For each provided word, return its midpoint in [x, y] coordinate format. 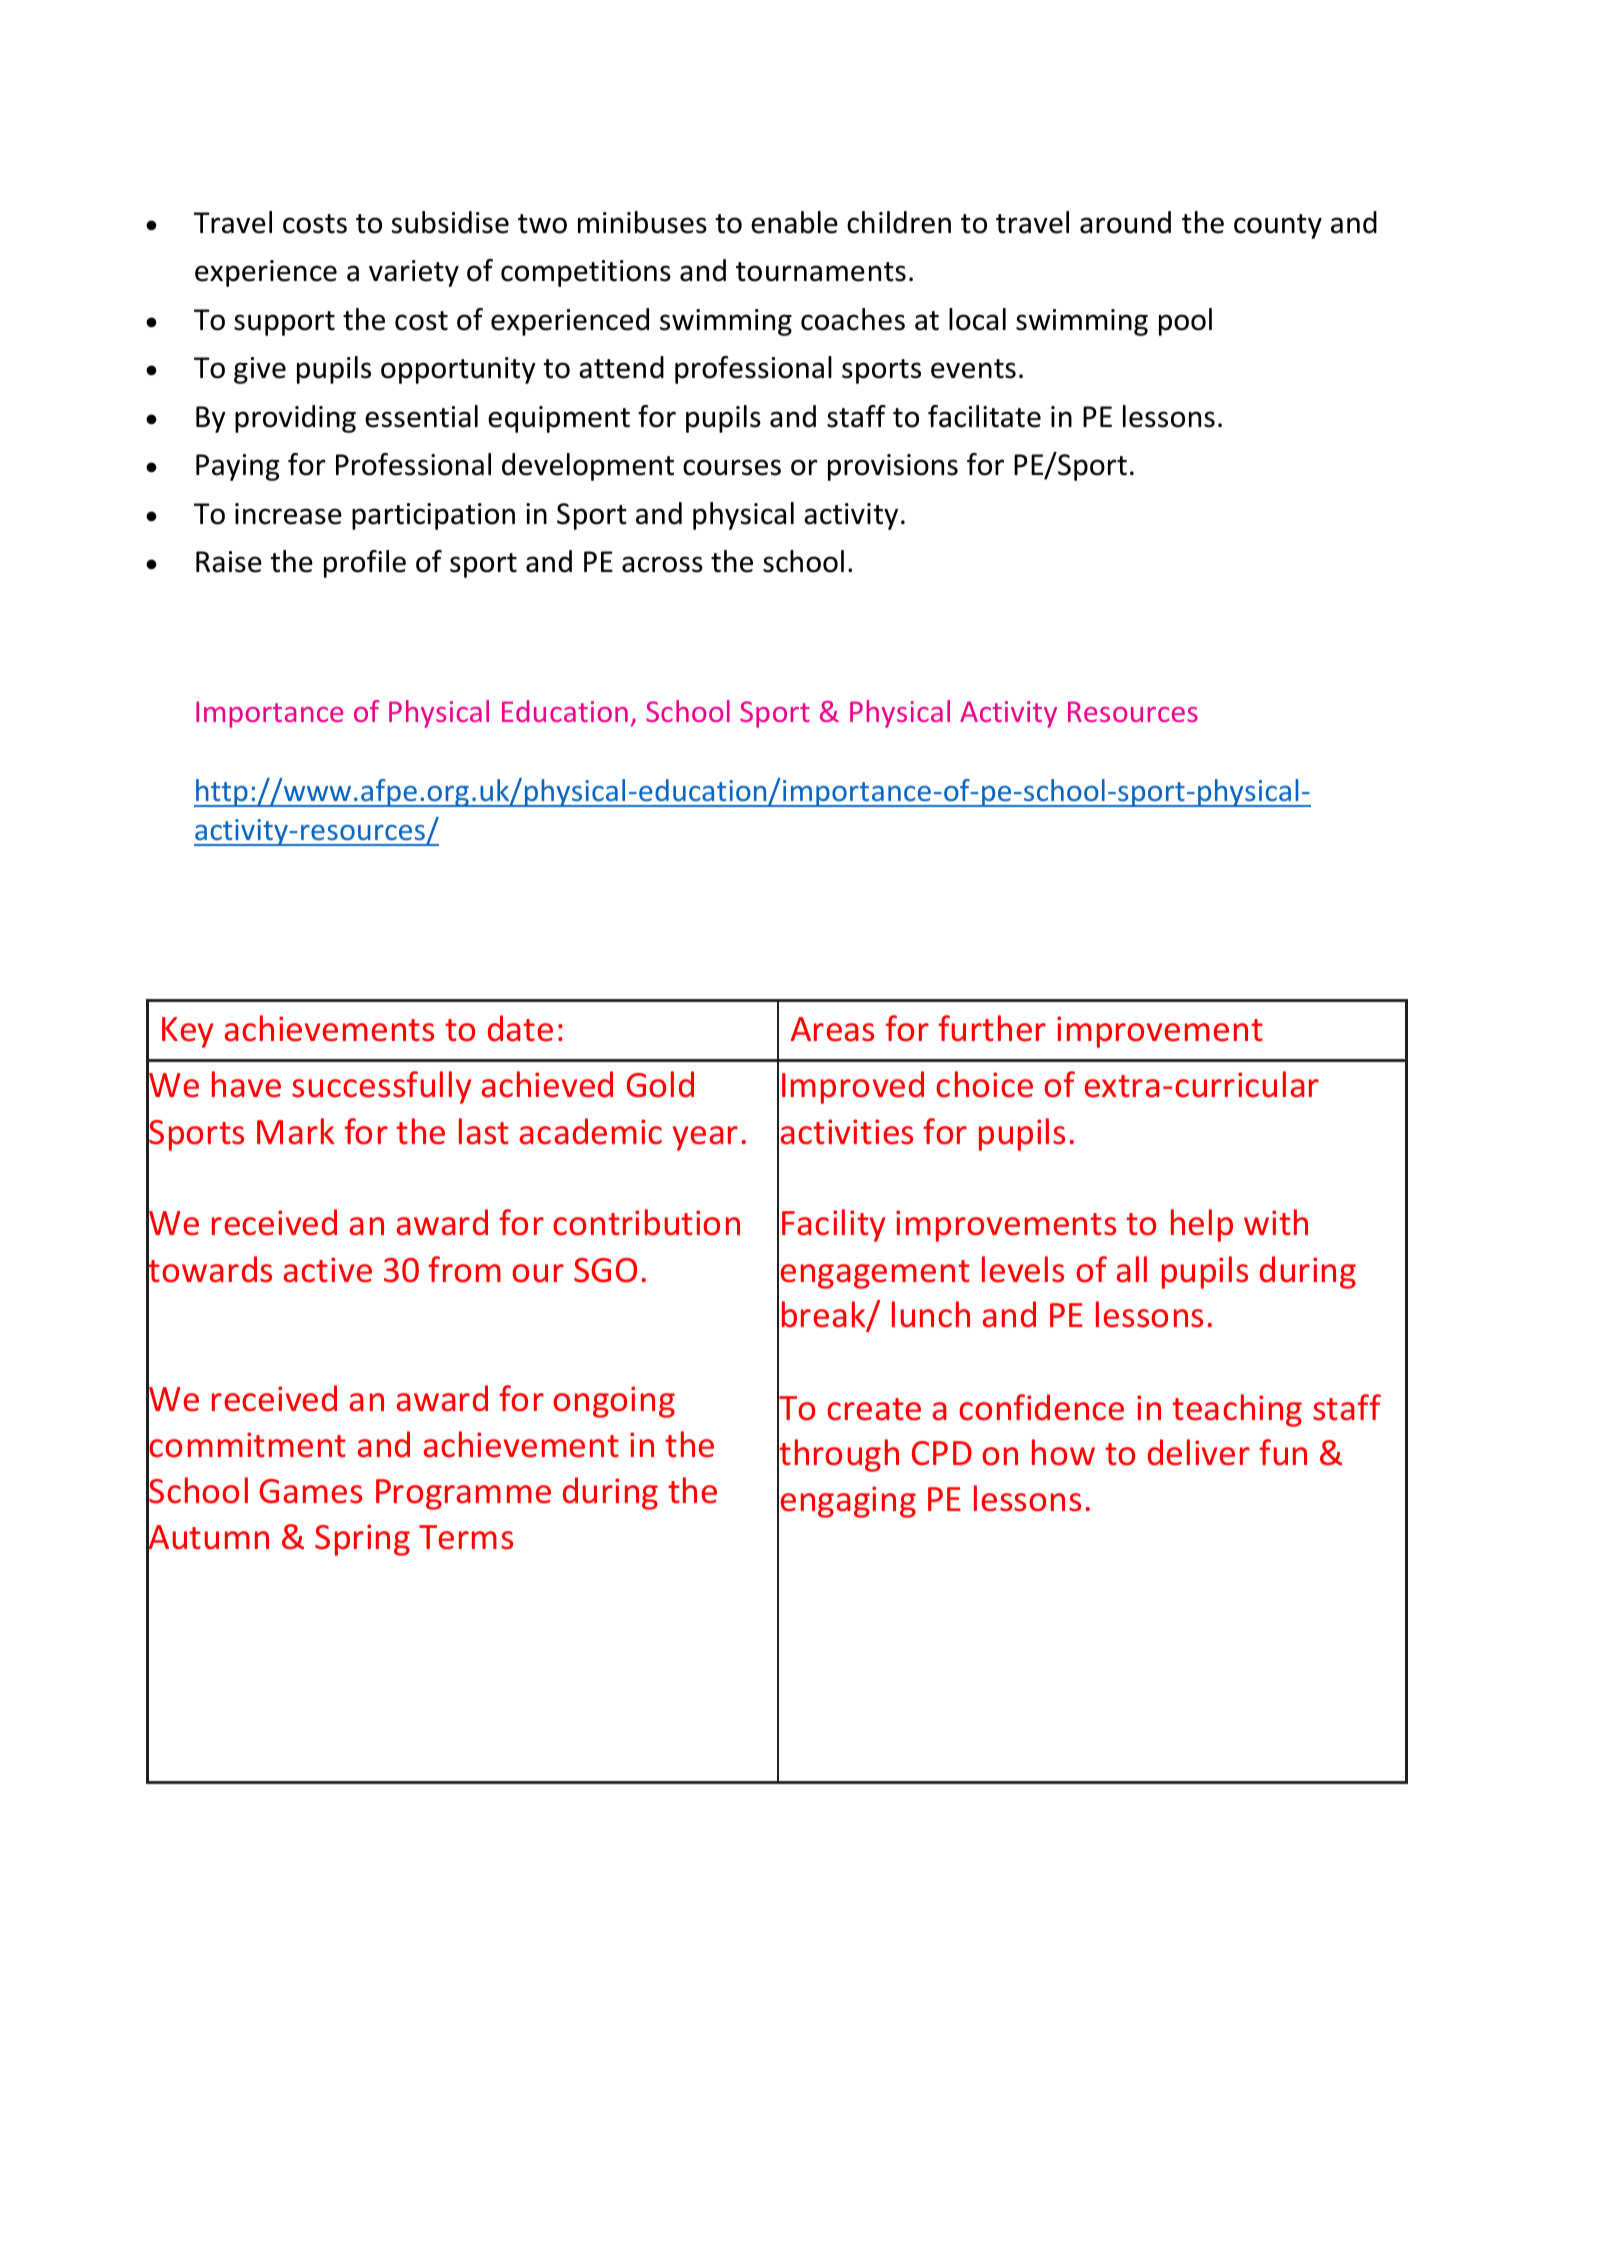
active [327, 1270]
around [1125, 222]
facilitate [984, 416]
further [992, 1028]
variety [414, 273]
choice [984, 1084]
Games [310, 1491]
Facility [833, 1225]
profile [365, 564]
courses [732, 467]
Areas [832, 1029]
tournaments [821, 272]
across [662, 564]
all [1131, 1269]
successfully [381, 1087]
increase [288, 514]
